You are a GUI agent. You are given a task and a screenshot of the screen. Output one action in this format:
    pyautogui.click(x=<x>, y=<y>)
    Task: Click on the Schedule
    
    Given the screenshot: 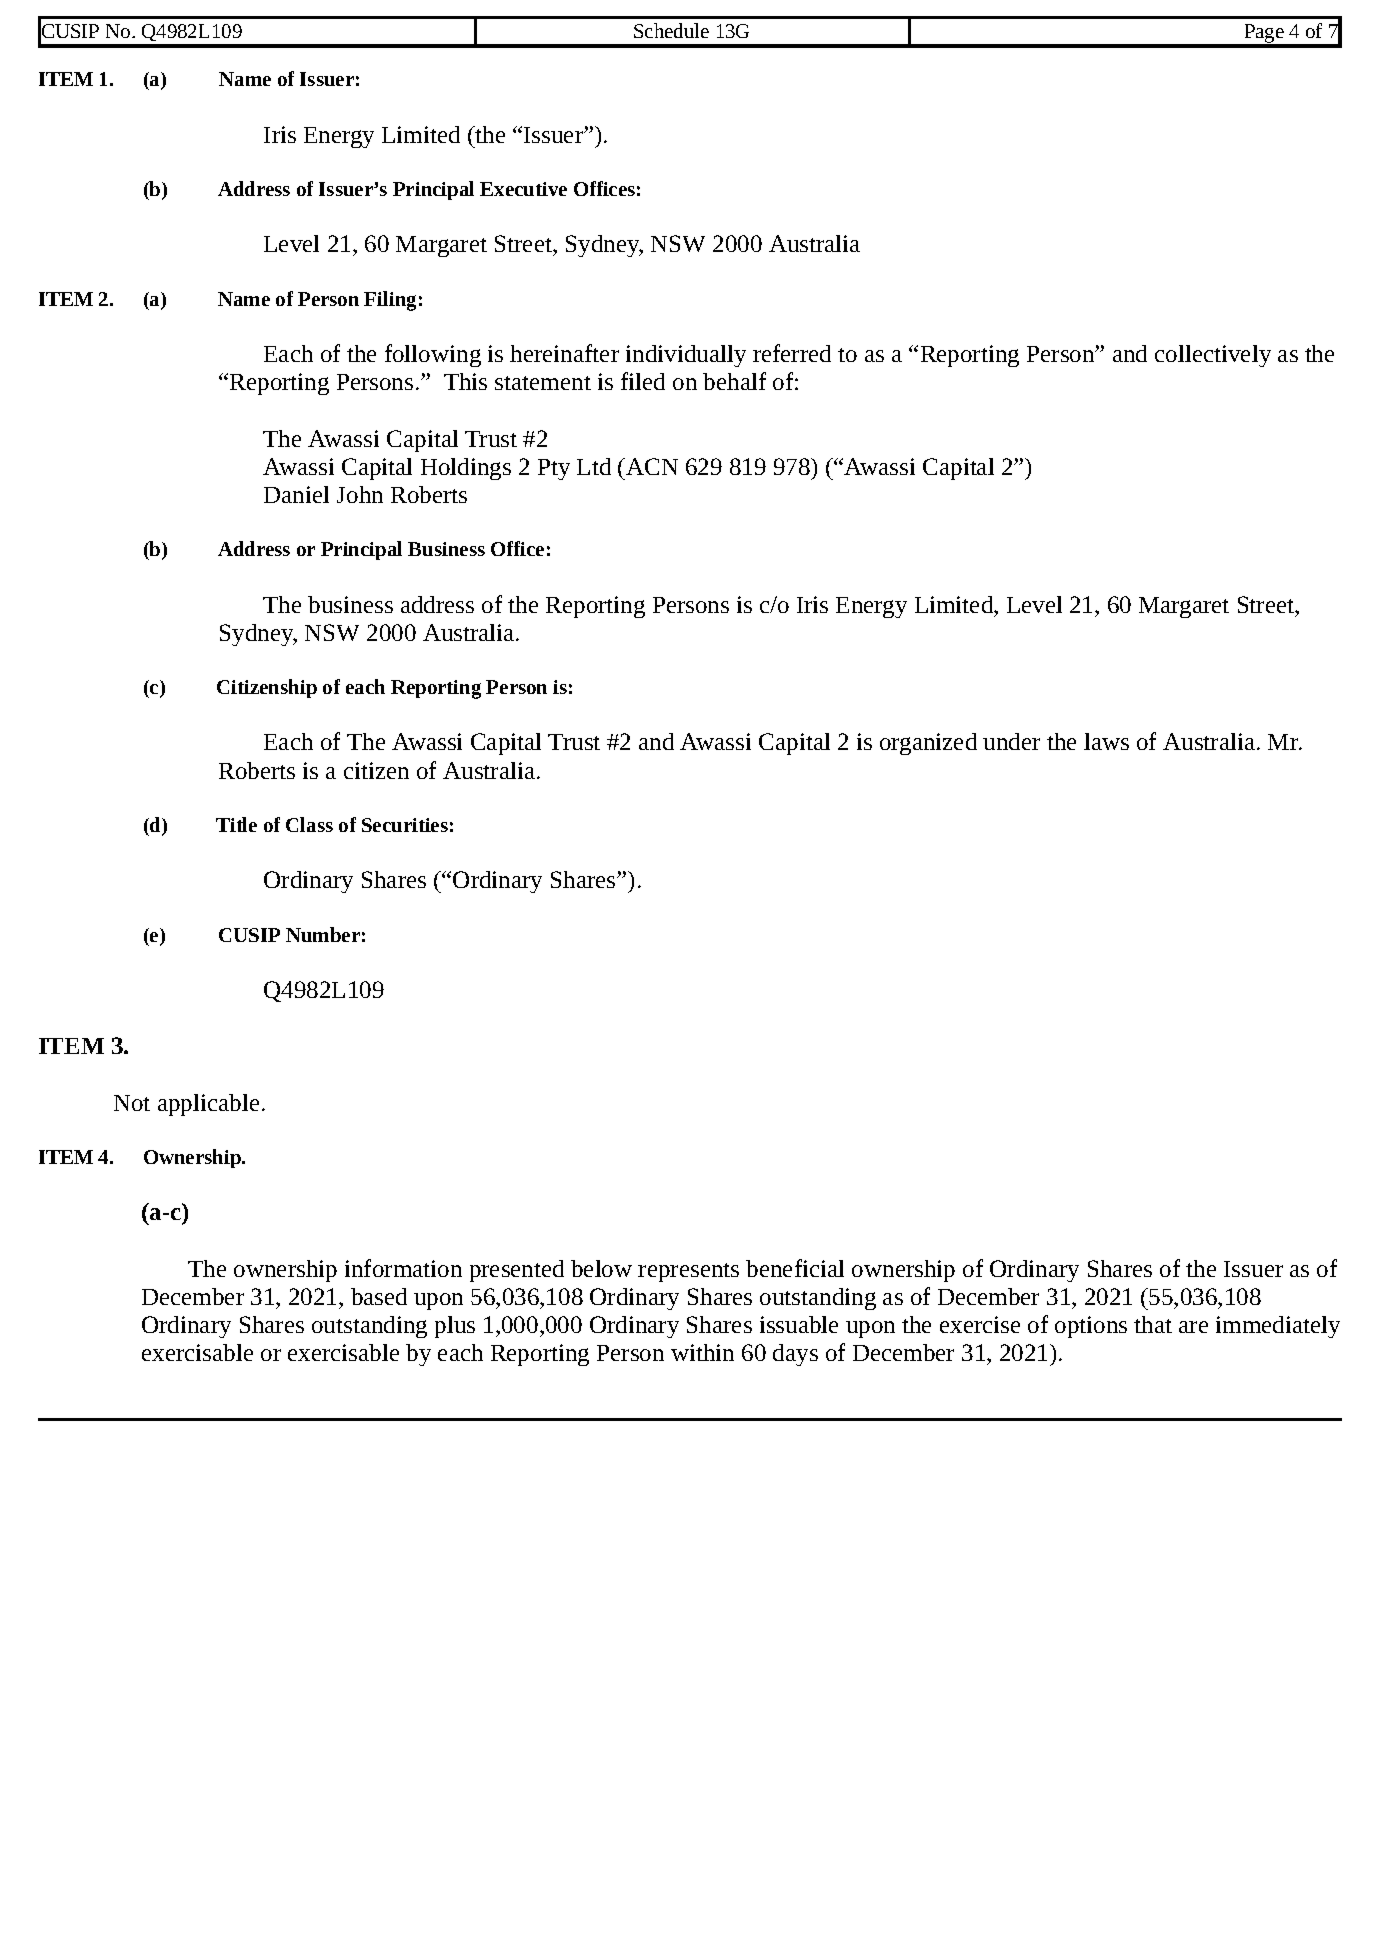 What is the action you would take?
    pyautogui.click(x=671, y=30)
